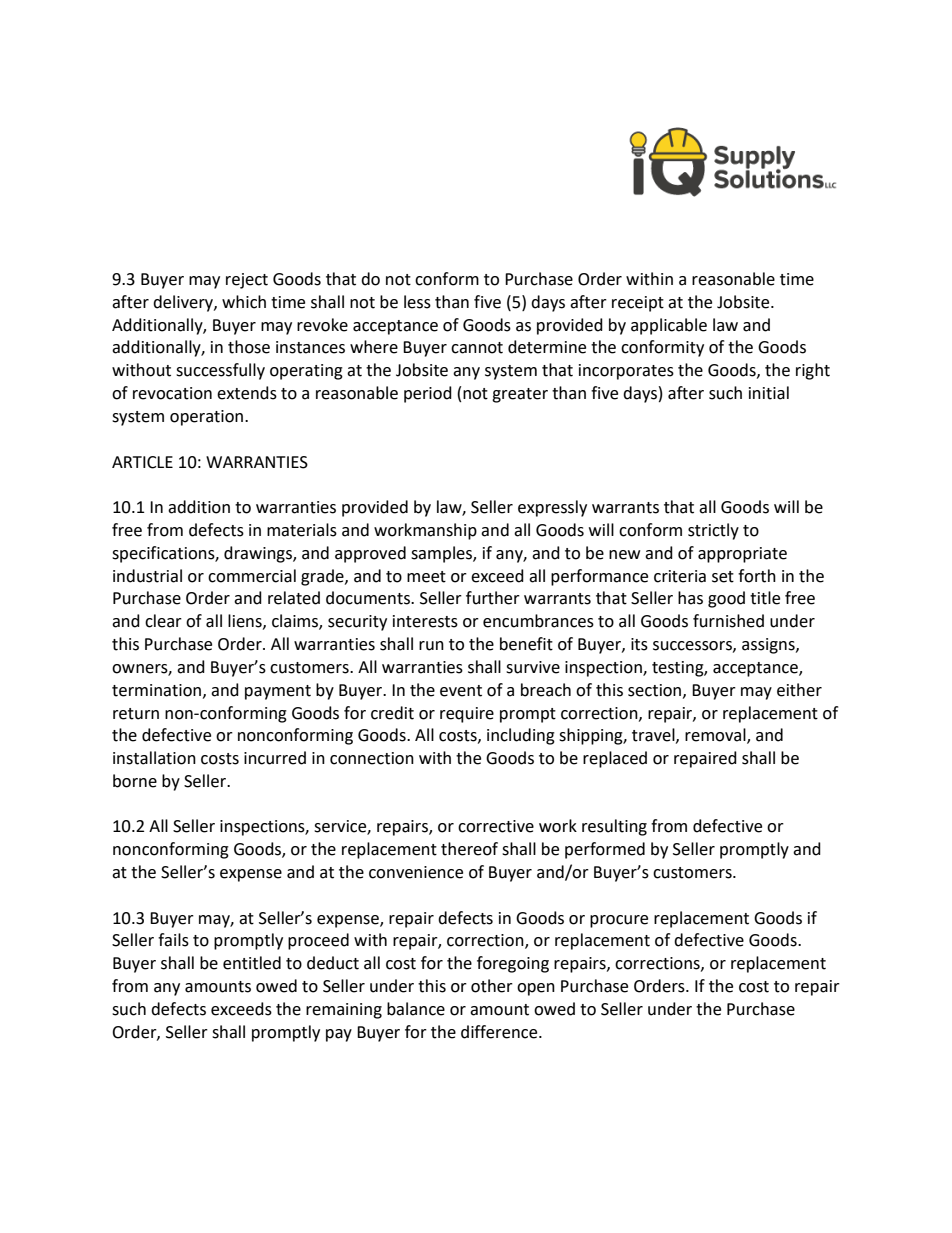  Describe the element at coordinates (344, 1011) in the screenshot. I see `remaining` at that location.
